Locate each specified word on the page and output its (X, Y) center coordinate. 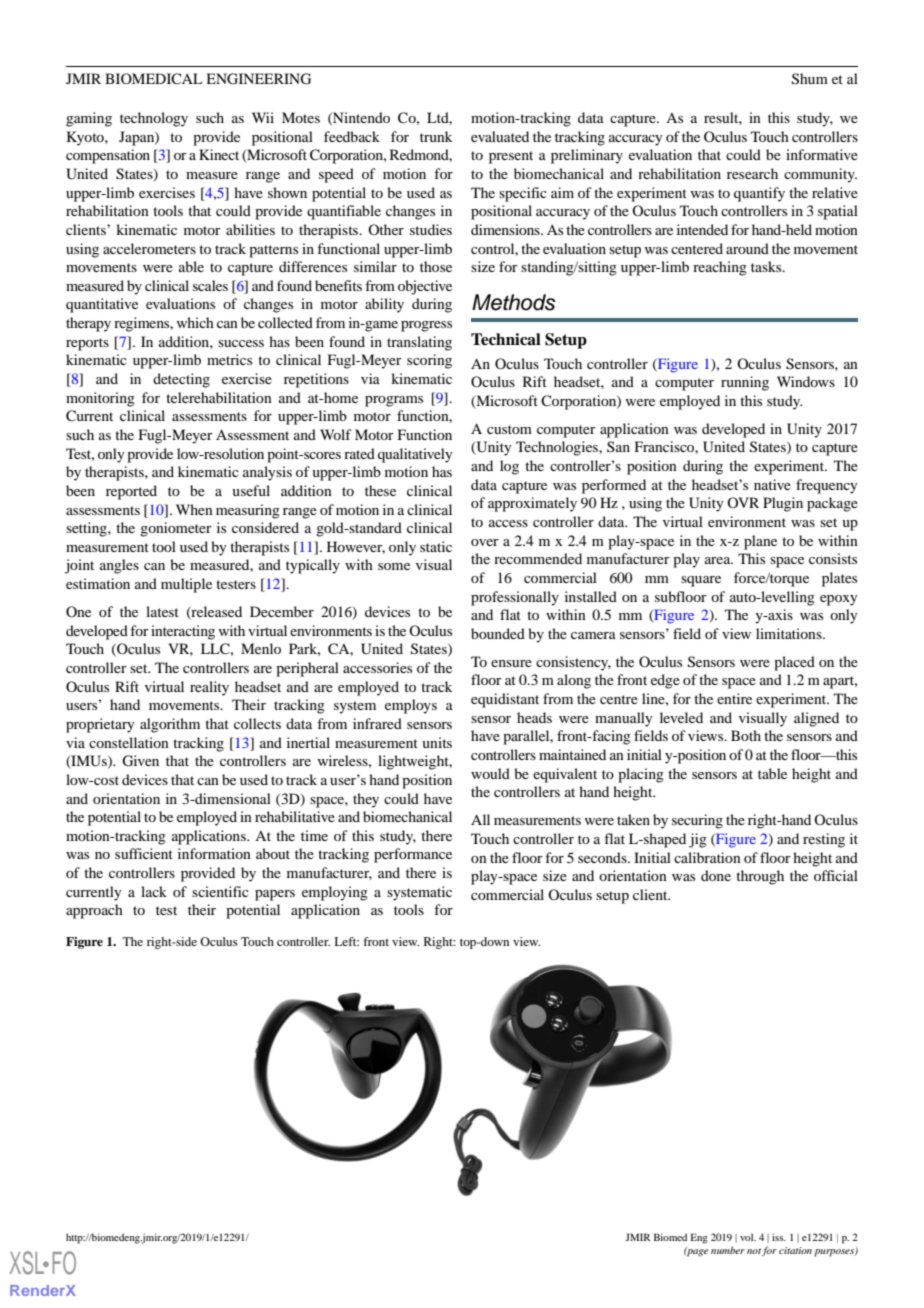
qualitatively (415, 455)
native (772, 484)
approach (94, 911)
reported (131, 492)
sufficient (144, 853)
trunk (436, 136)
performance (413, 855)
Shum (810, 79)
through (760, 877)
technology (154, 119)
